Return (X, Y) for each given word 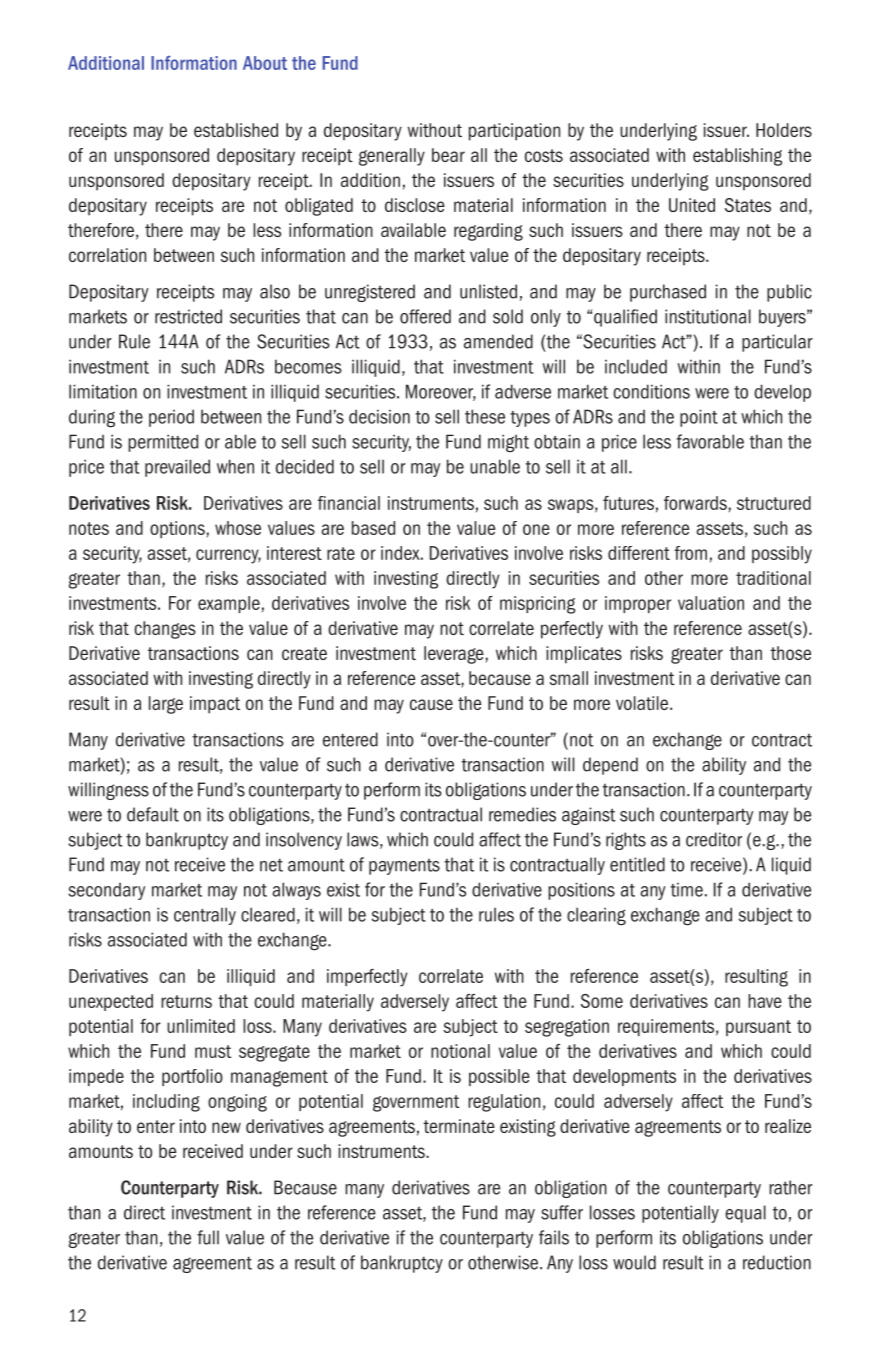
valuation (711, 603)
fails (554, 1237)
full (208, 1237)
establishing (737, 157)
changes (165, 630)
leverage (454, 655)
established (236, 130)
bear (448, 155)
